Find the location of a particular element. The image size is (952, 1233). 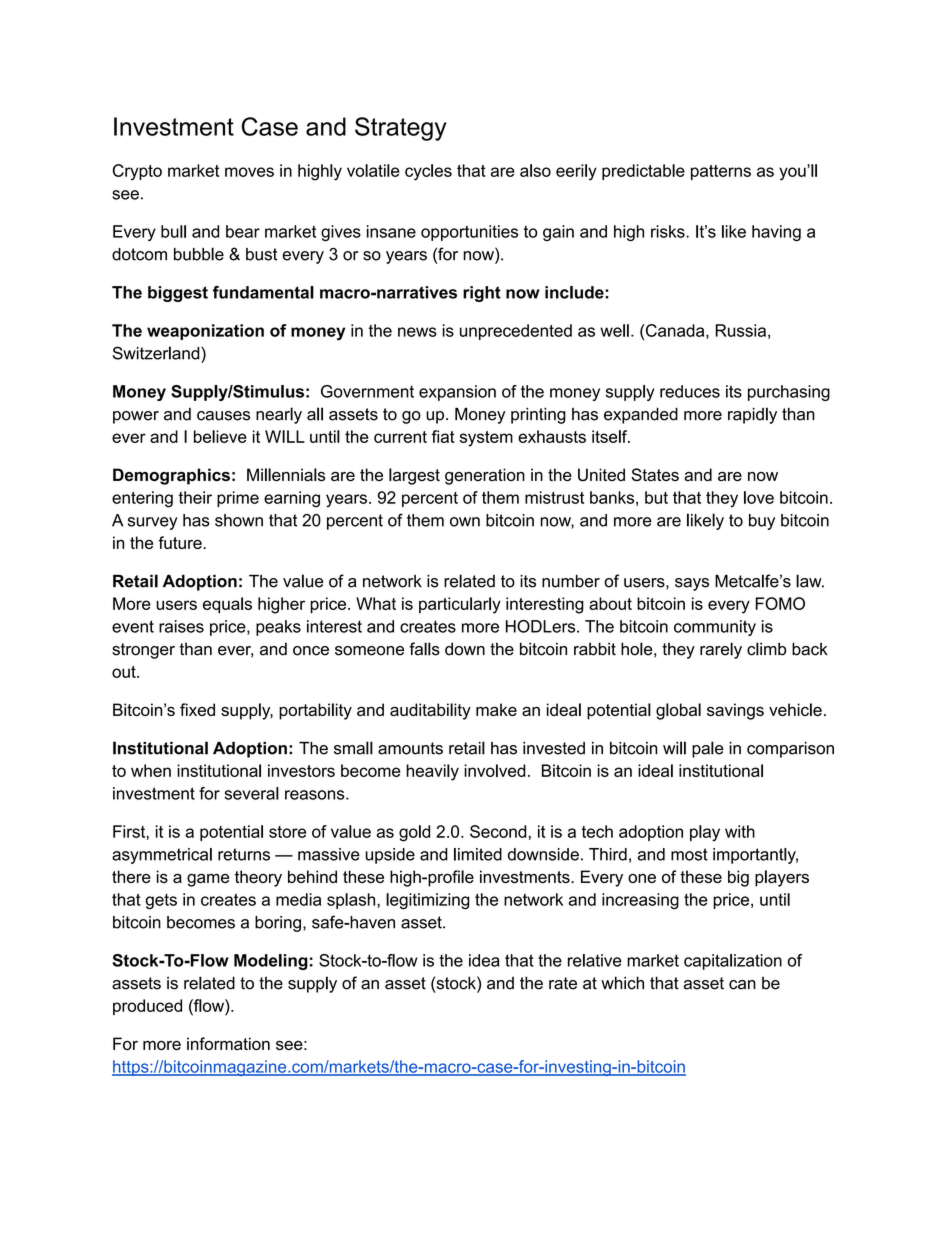

opportunities is located at coordinates (469, 233).
